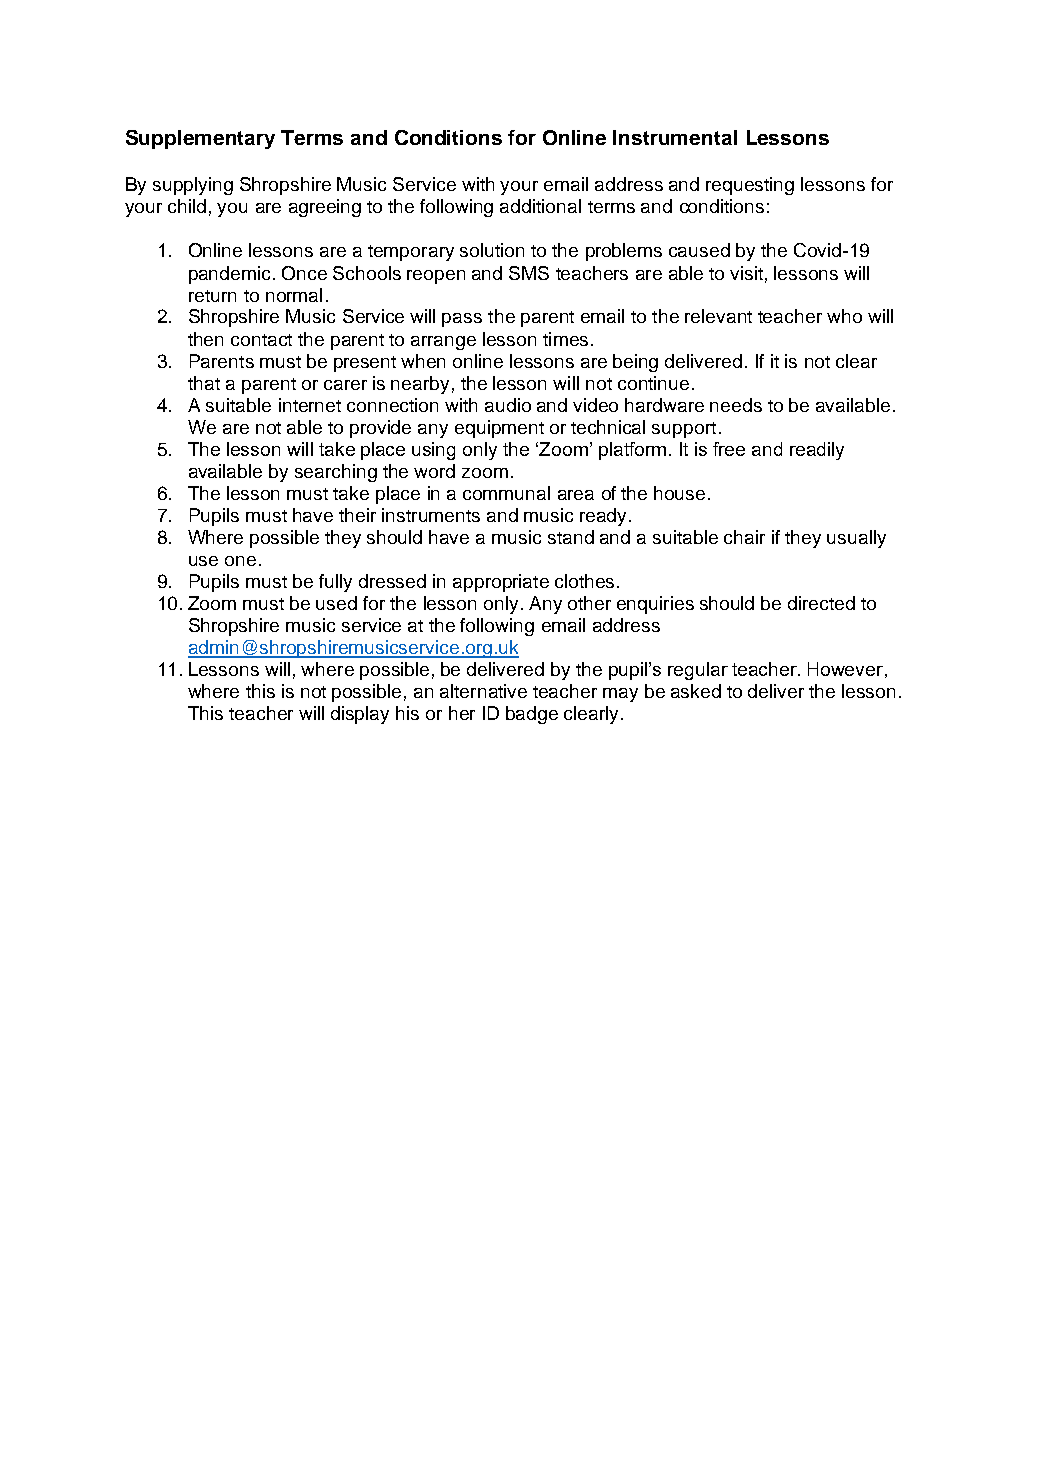 The height and width of the screenshot is (1466, 1037). Describe the element at coordinates (483, 691) in the screenshot. I see `alternative` at that location.
